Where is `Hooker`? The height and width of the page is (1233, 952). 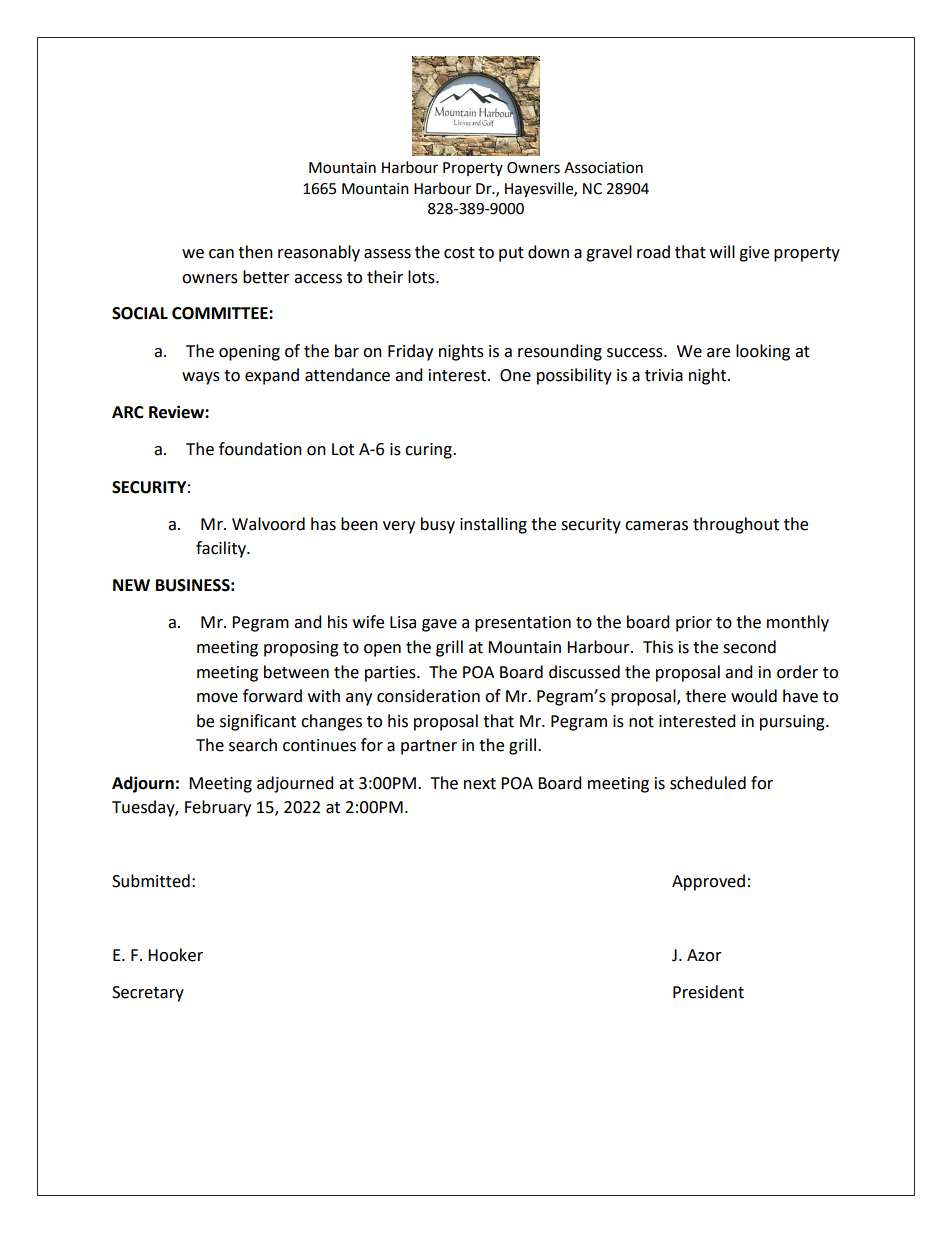
Hooker is located at coordinates (175, 955).
